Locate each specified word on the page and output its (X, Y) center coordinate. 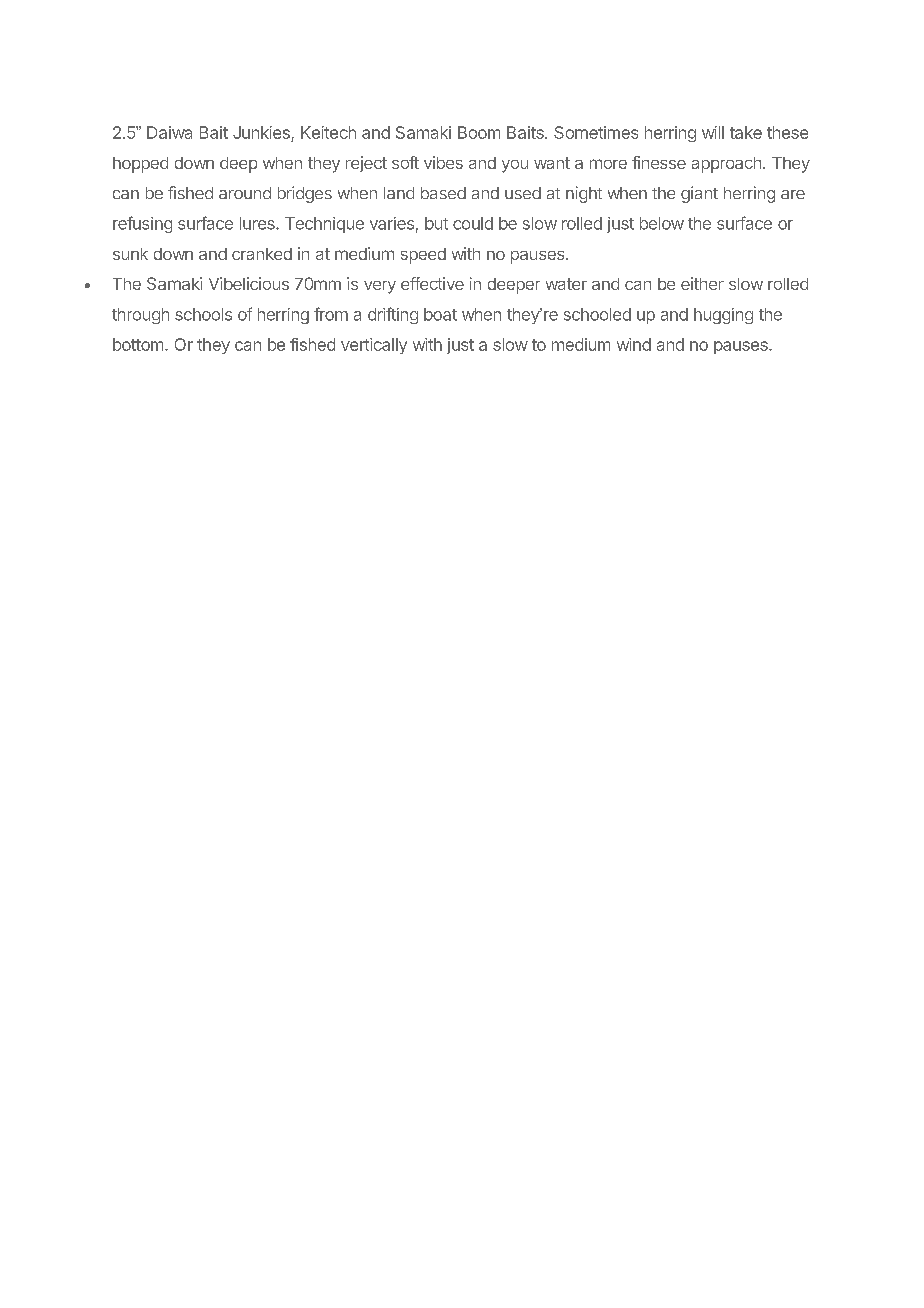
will (713, 132)
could (473, 223)
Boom (479, 132)
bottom (138, 344)
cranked (262, 254)
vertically (374, 346)
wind (634, 344)
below (662, 223)
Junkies (262, 134)
